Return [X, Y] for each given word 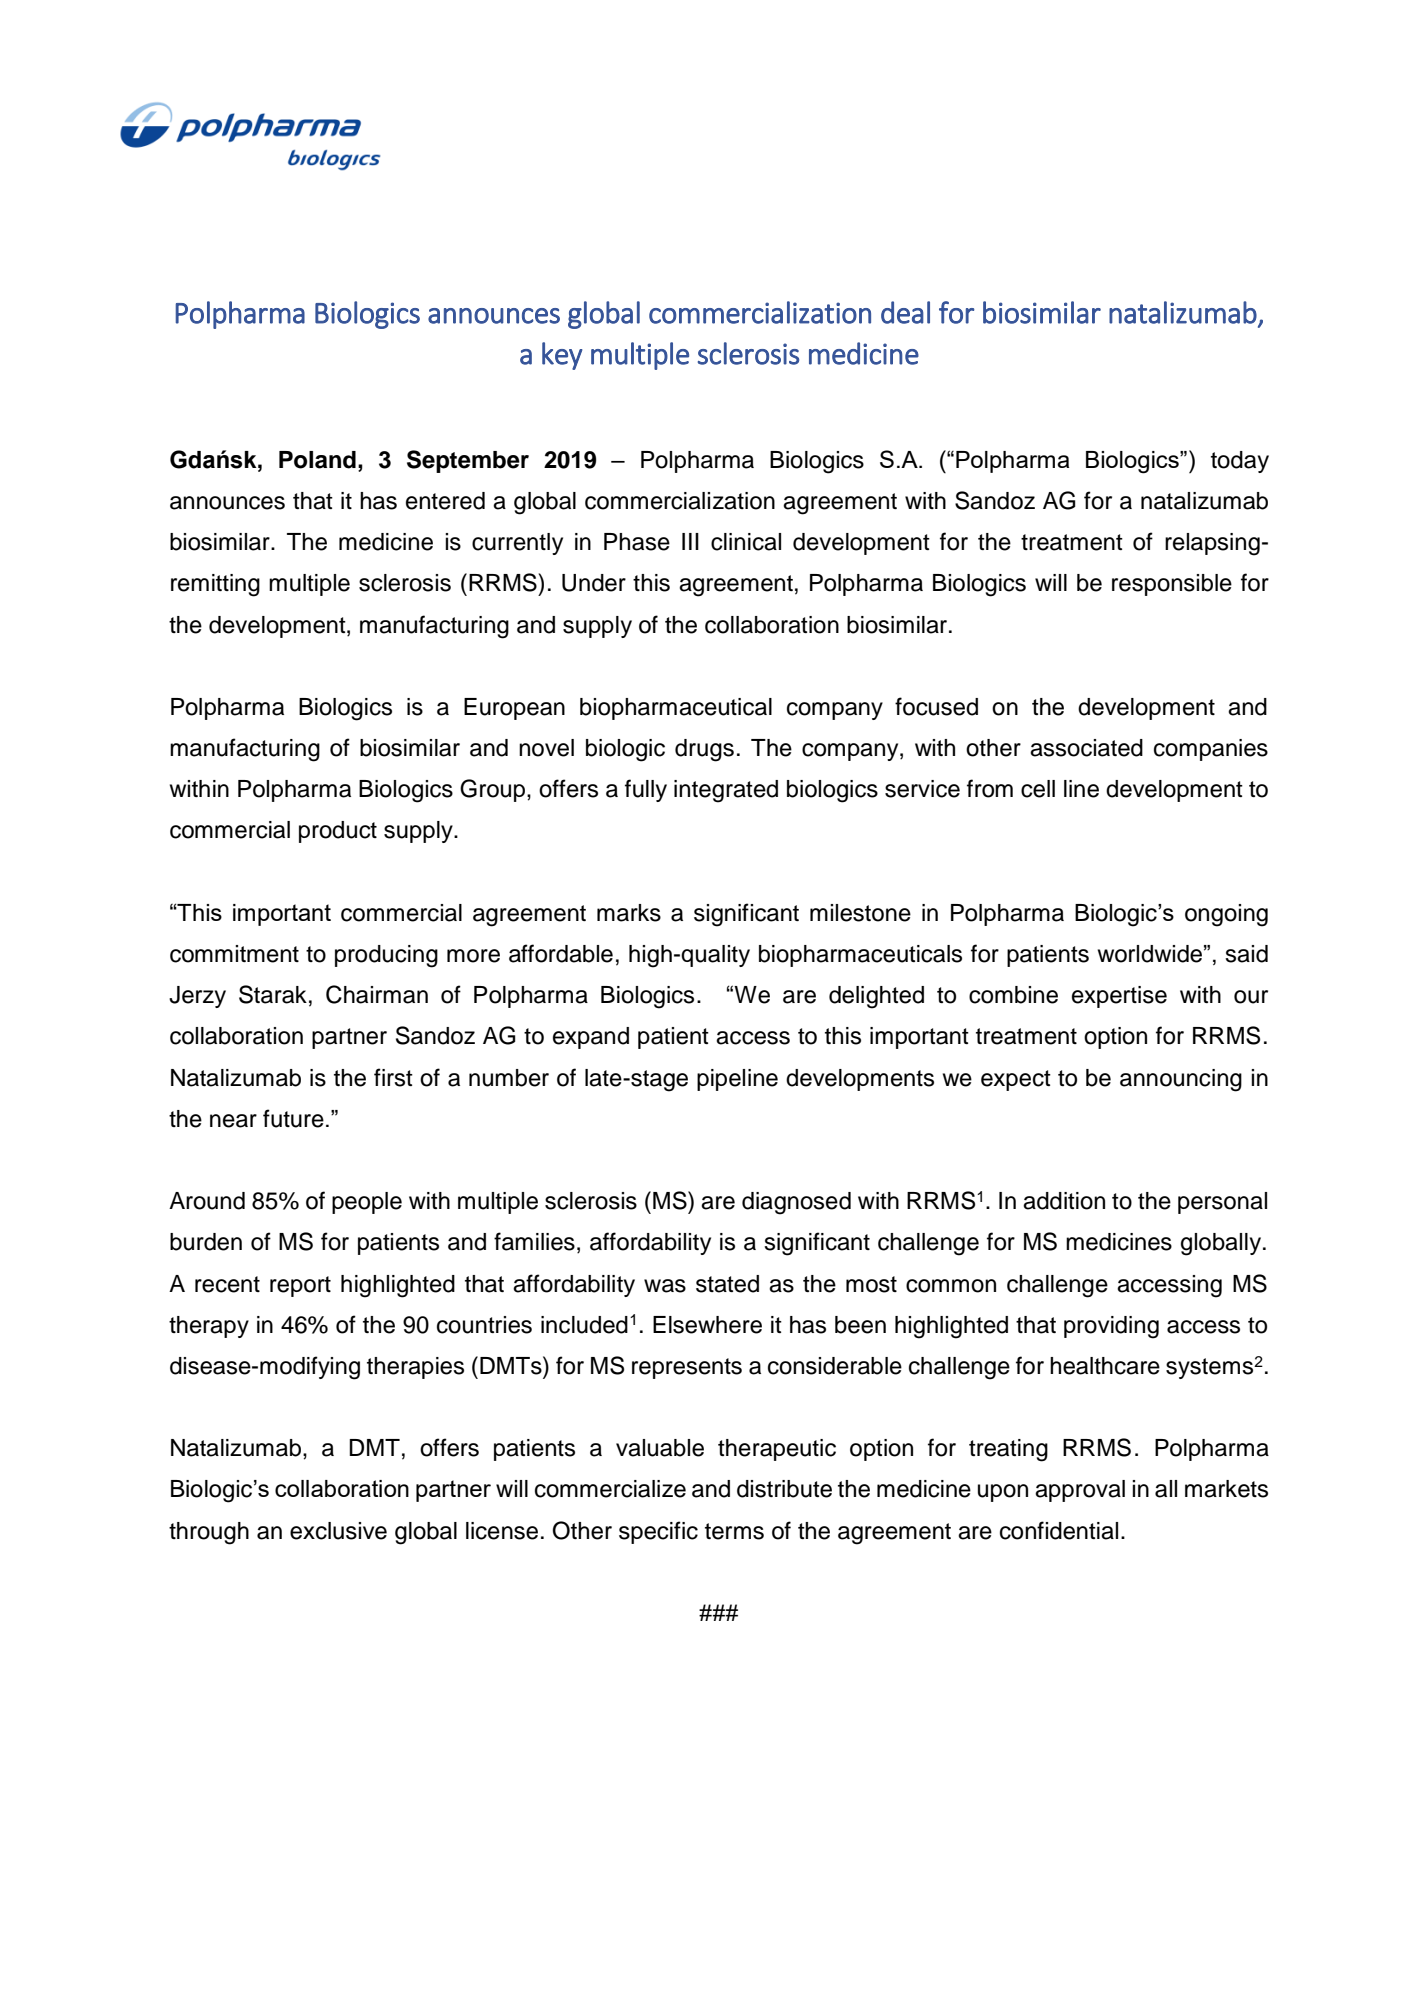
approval [1080, 1491]
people [367, 1203]
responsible [1172, 585]
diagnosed [796, 1203]
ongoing [1226, 915]
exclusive [338, 1531]
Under [594, 583]
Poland [317, 460]
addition [1064, 1201]
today [1240, 462]
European [514, 709]
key [562, 356]
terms [734, 1531]
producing [386, 956]
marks [629, 913]
